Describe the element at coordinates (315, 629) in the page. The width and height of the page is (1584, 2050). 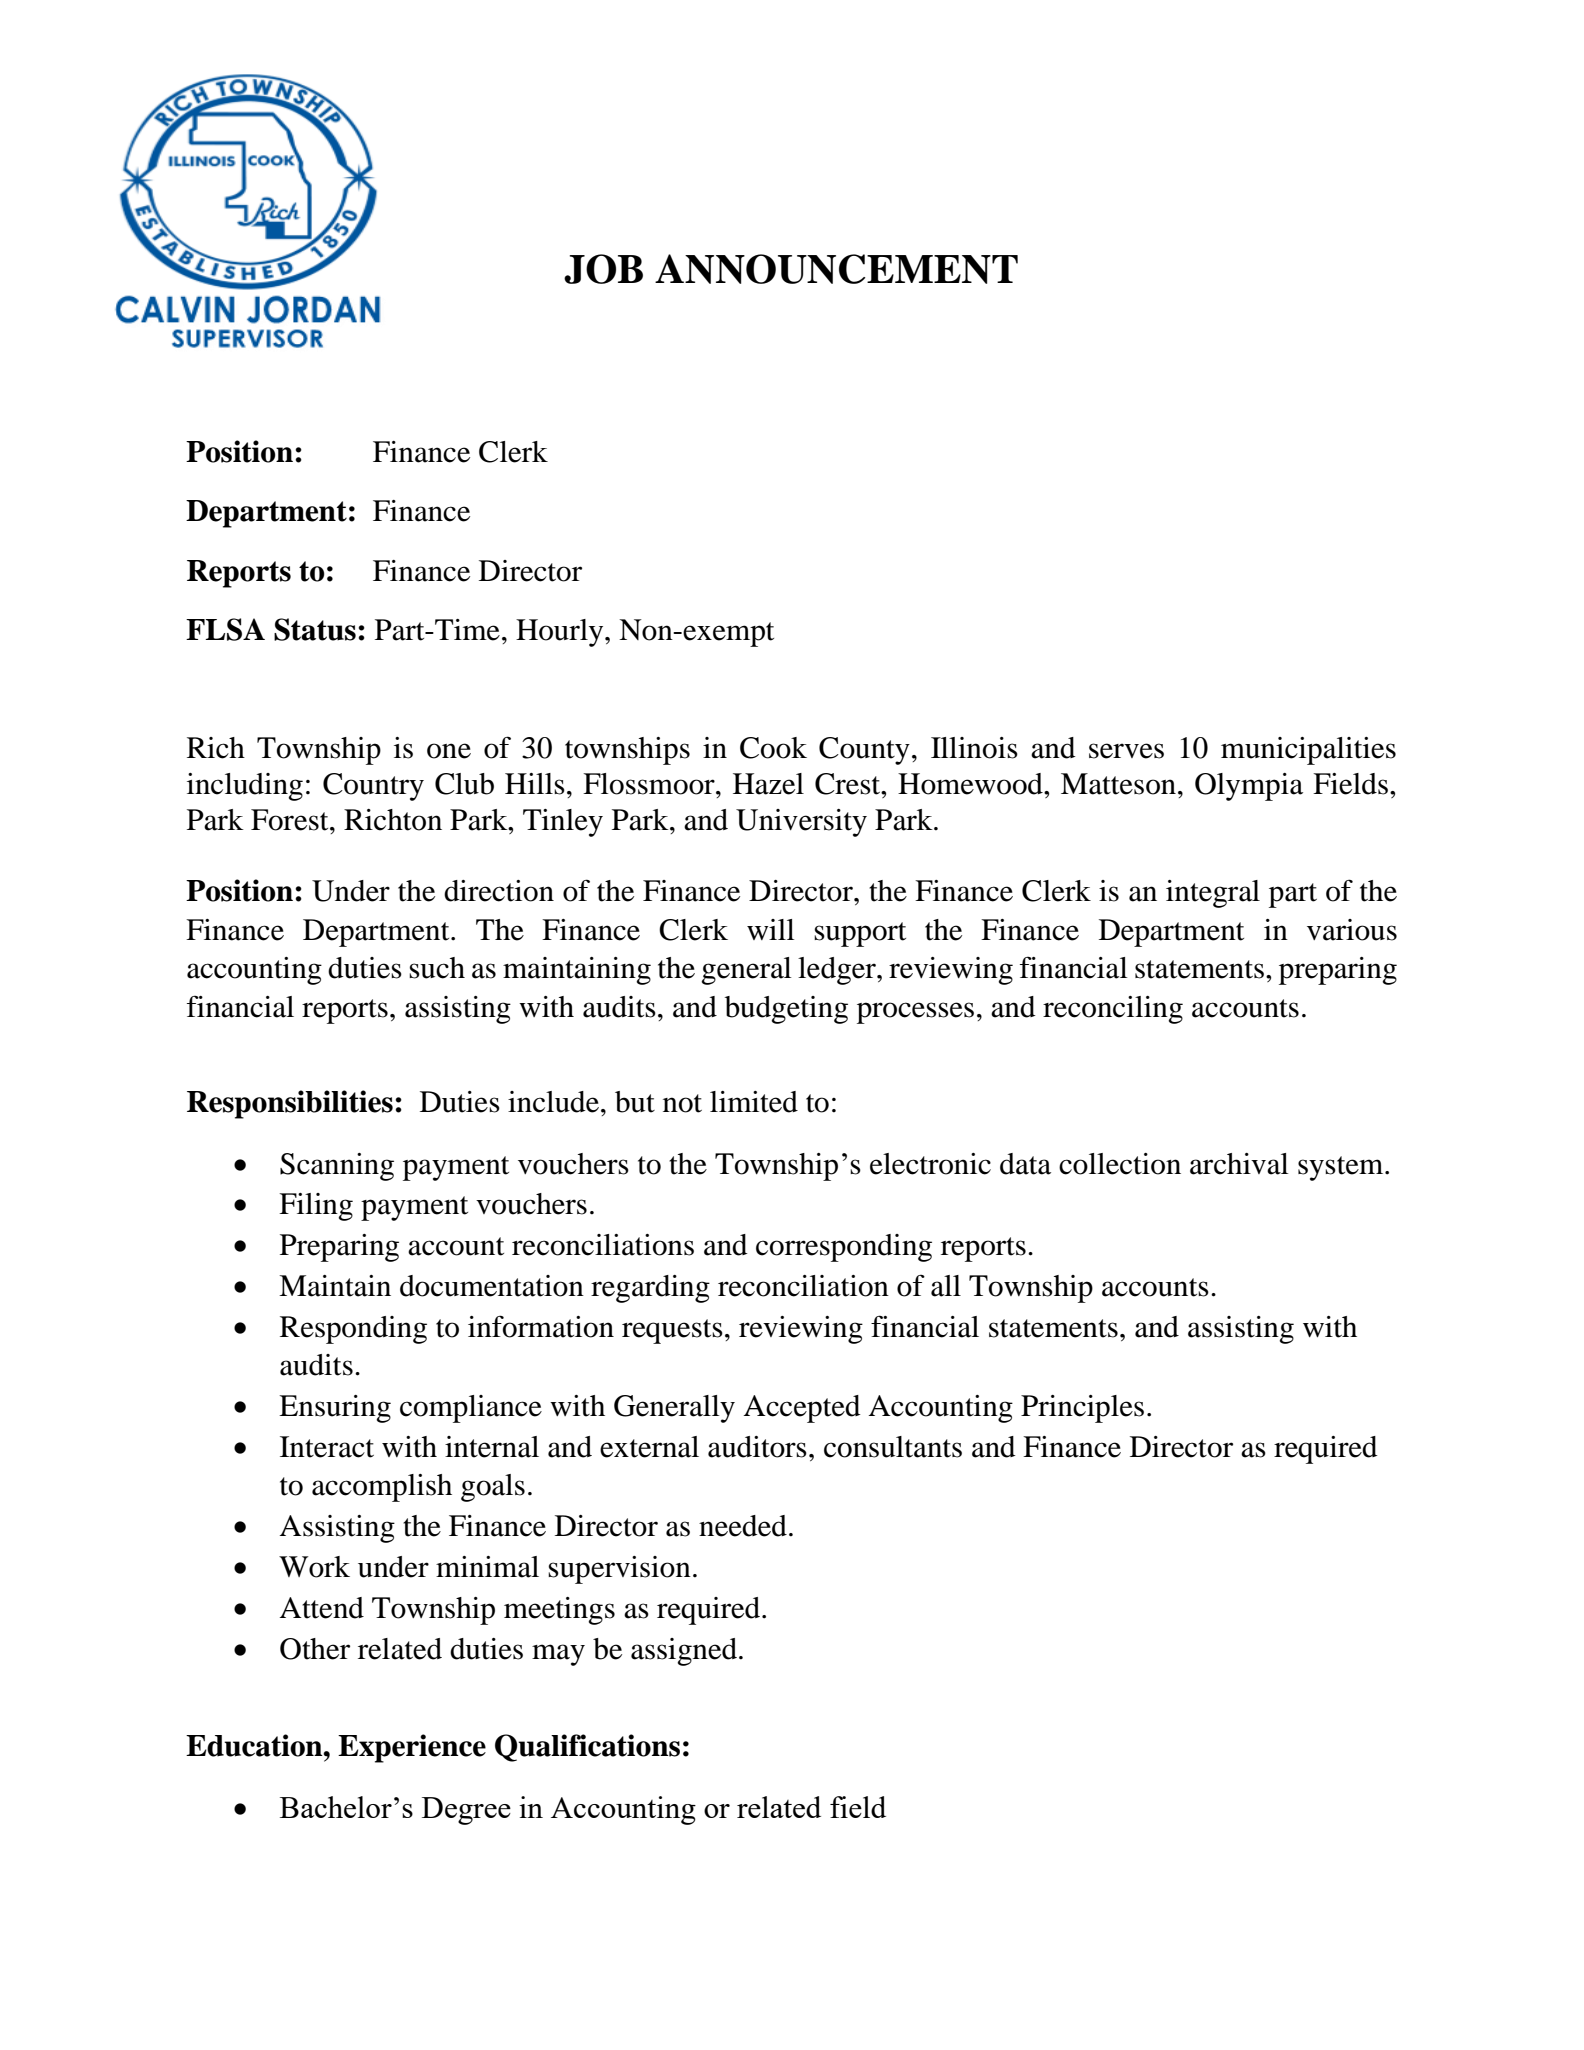
I see `Status` at that location.
